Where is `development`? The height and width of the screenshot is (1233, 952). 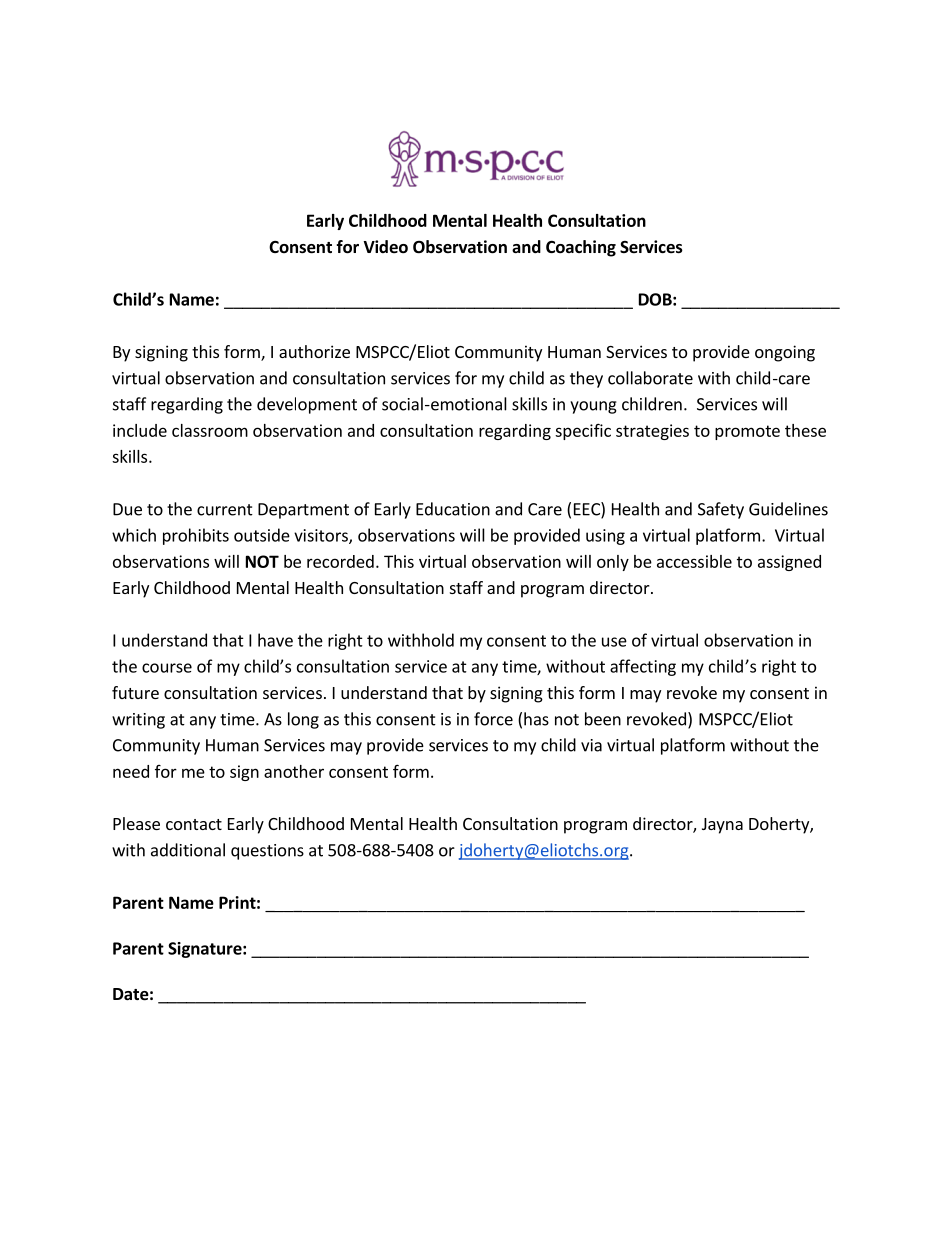
development is located at coordinates (307, 405).
